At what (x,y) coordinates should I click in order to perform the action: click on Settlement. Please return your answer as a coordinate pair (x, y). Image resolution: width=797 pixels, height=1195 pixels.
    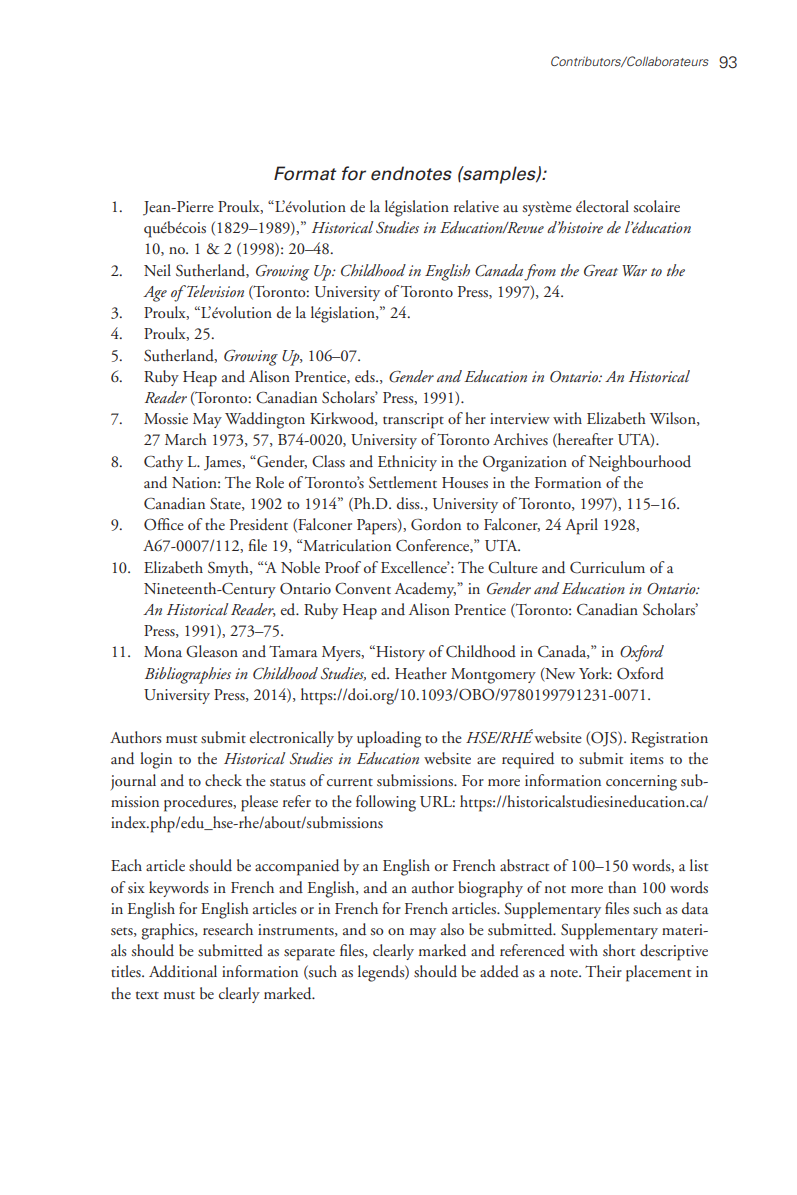
    Looking at the image, I should click on (403, 482).
